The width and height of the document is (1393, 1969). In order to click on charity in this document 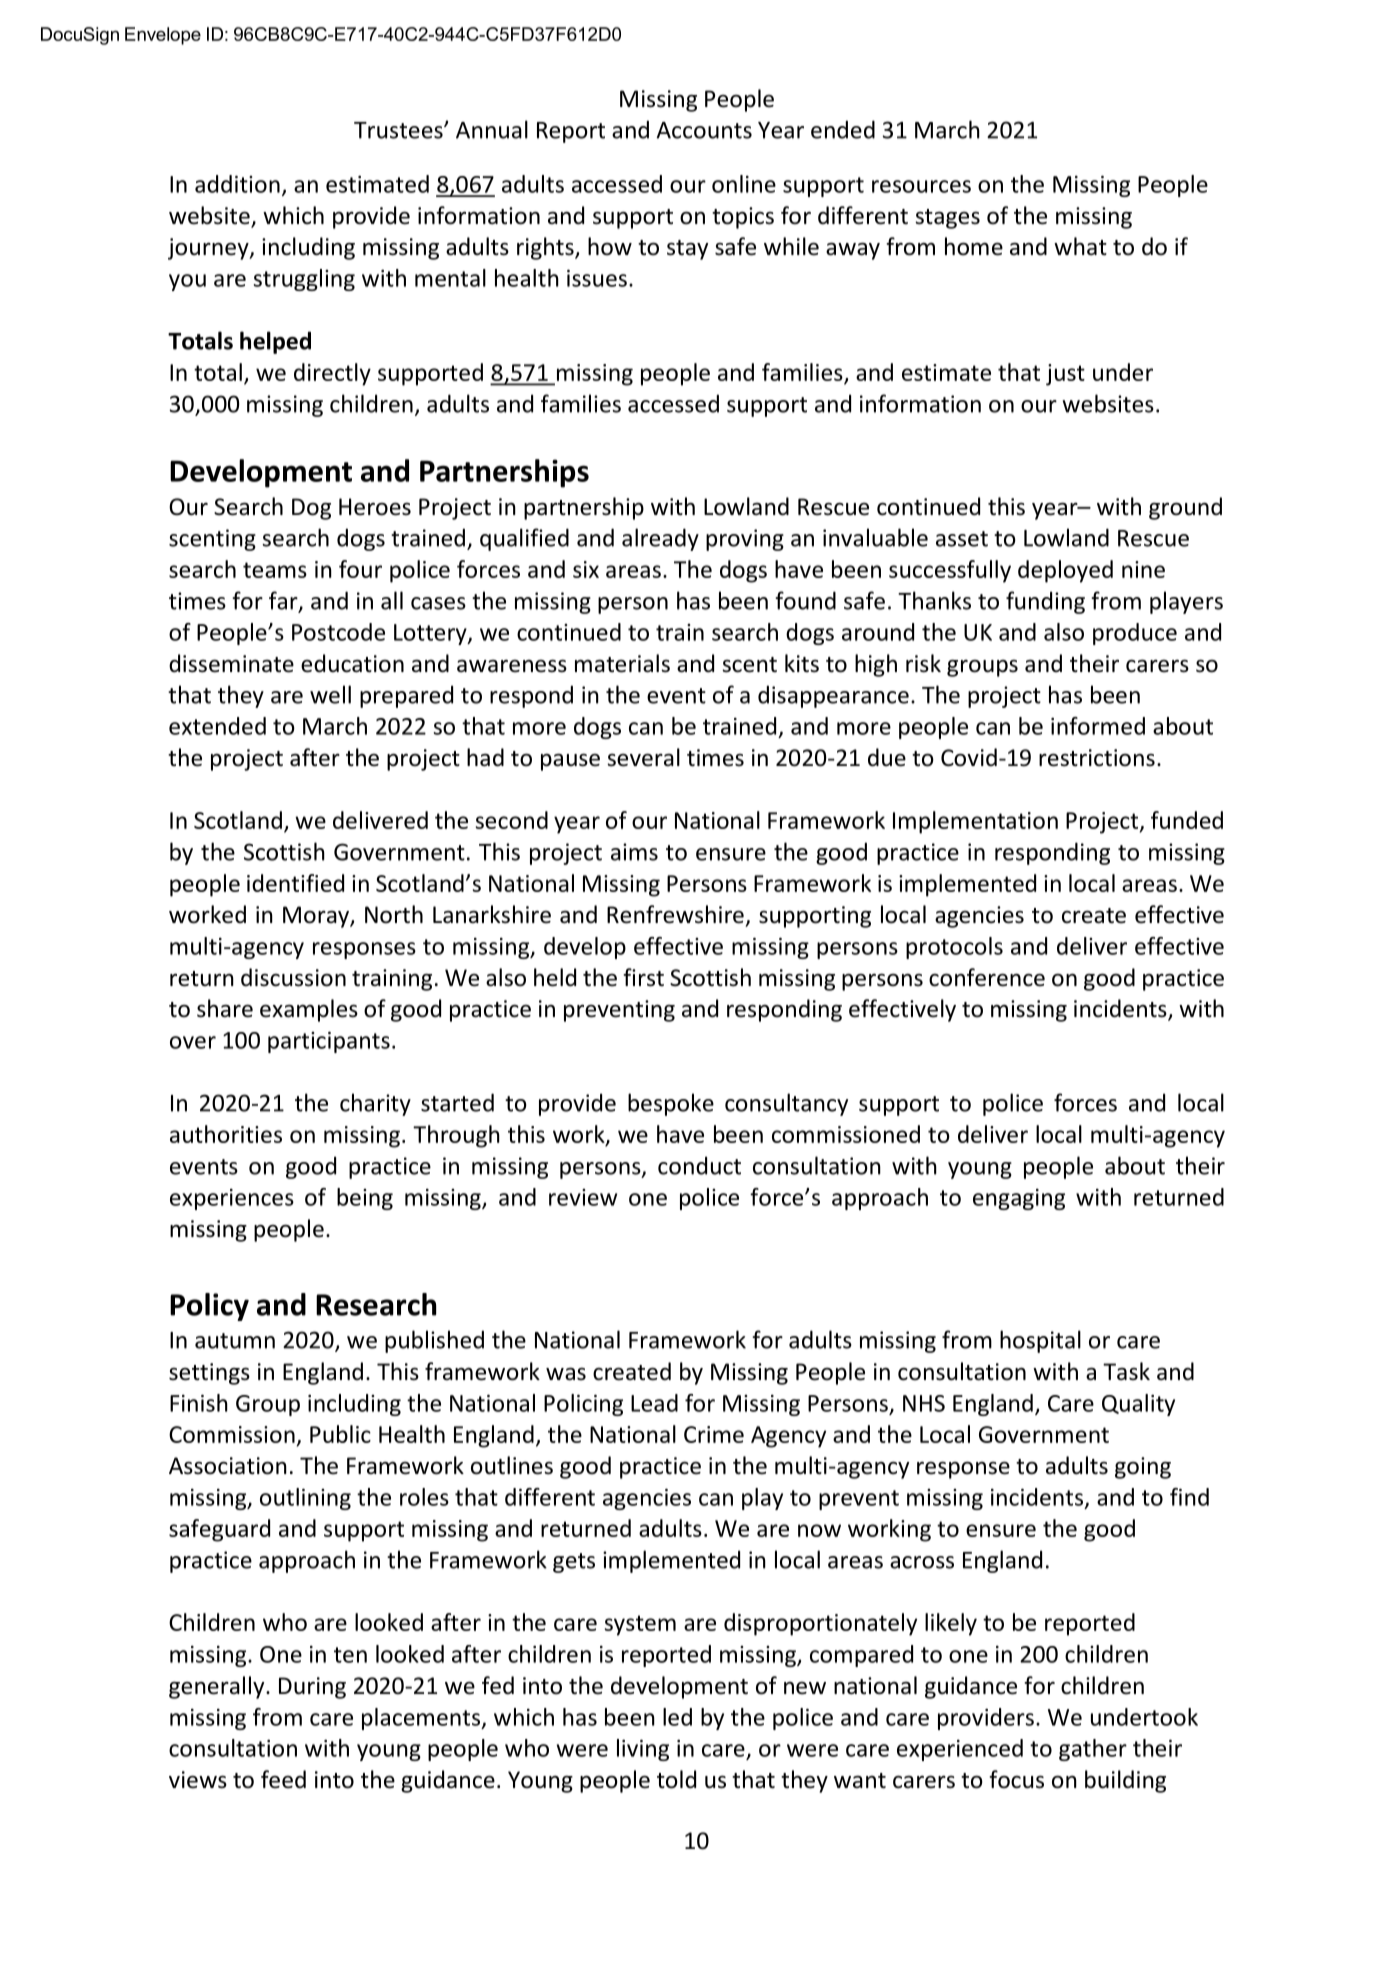, I will do `click(375, 1104)`.
